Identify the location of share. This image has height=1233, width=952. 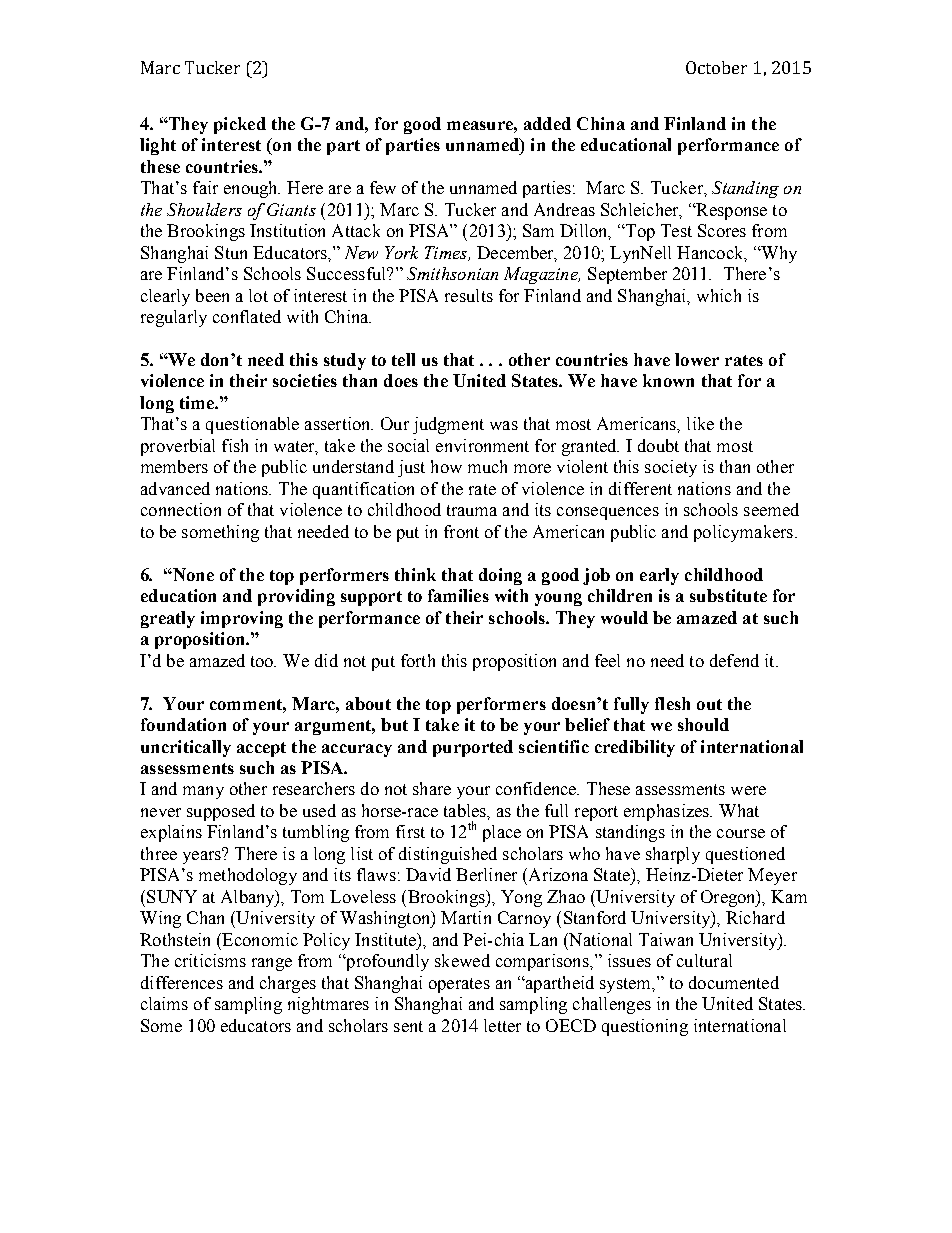
(432, 788).
